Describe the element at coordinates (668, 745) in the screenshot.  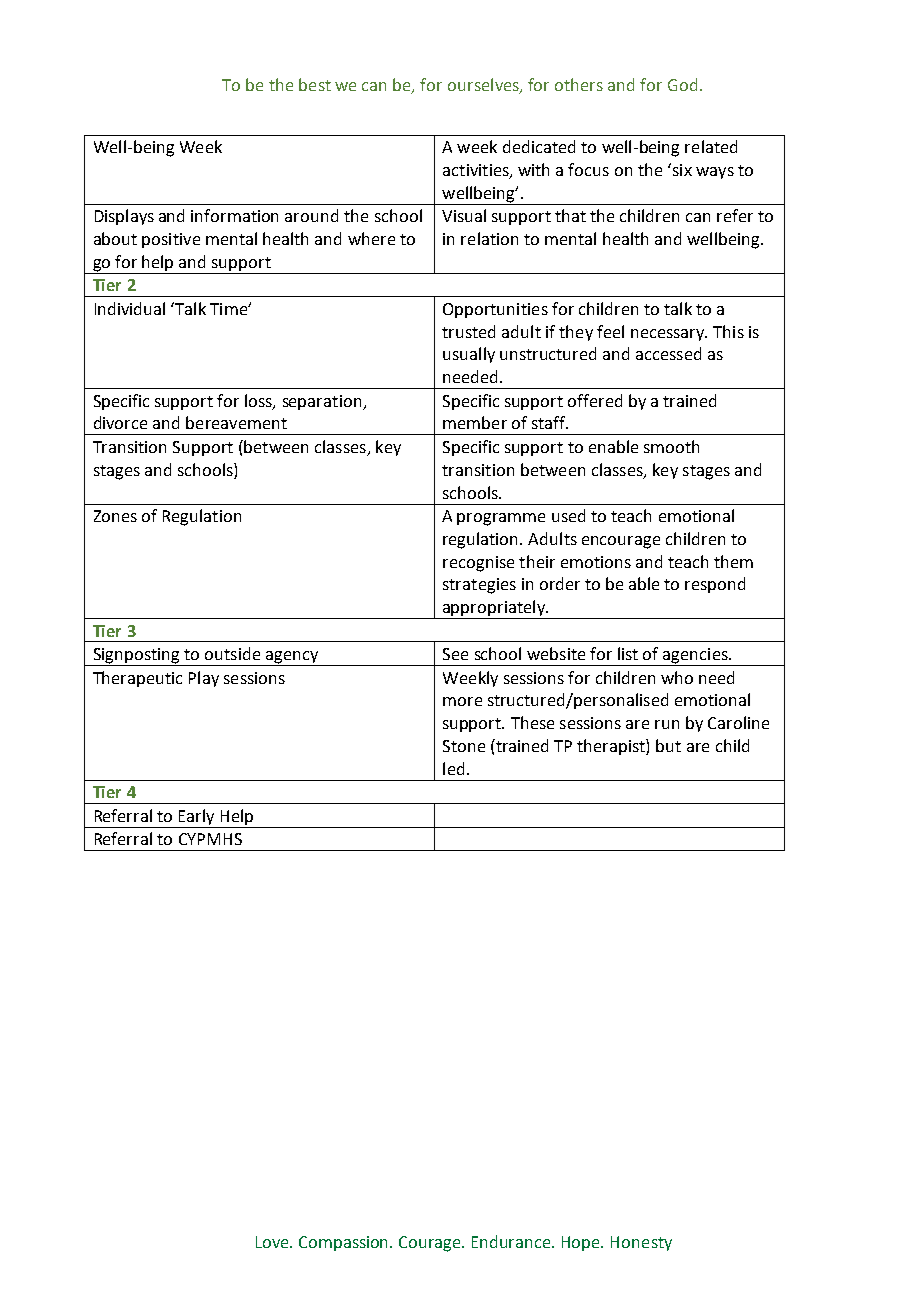
I see `but` at that location.
